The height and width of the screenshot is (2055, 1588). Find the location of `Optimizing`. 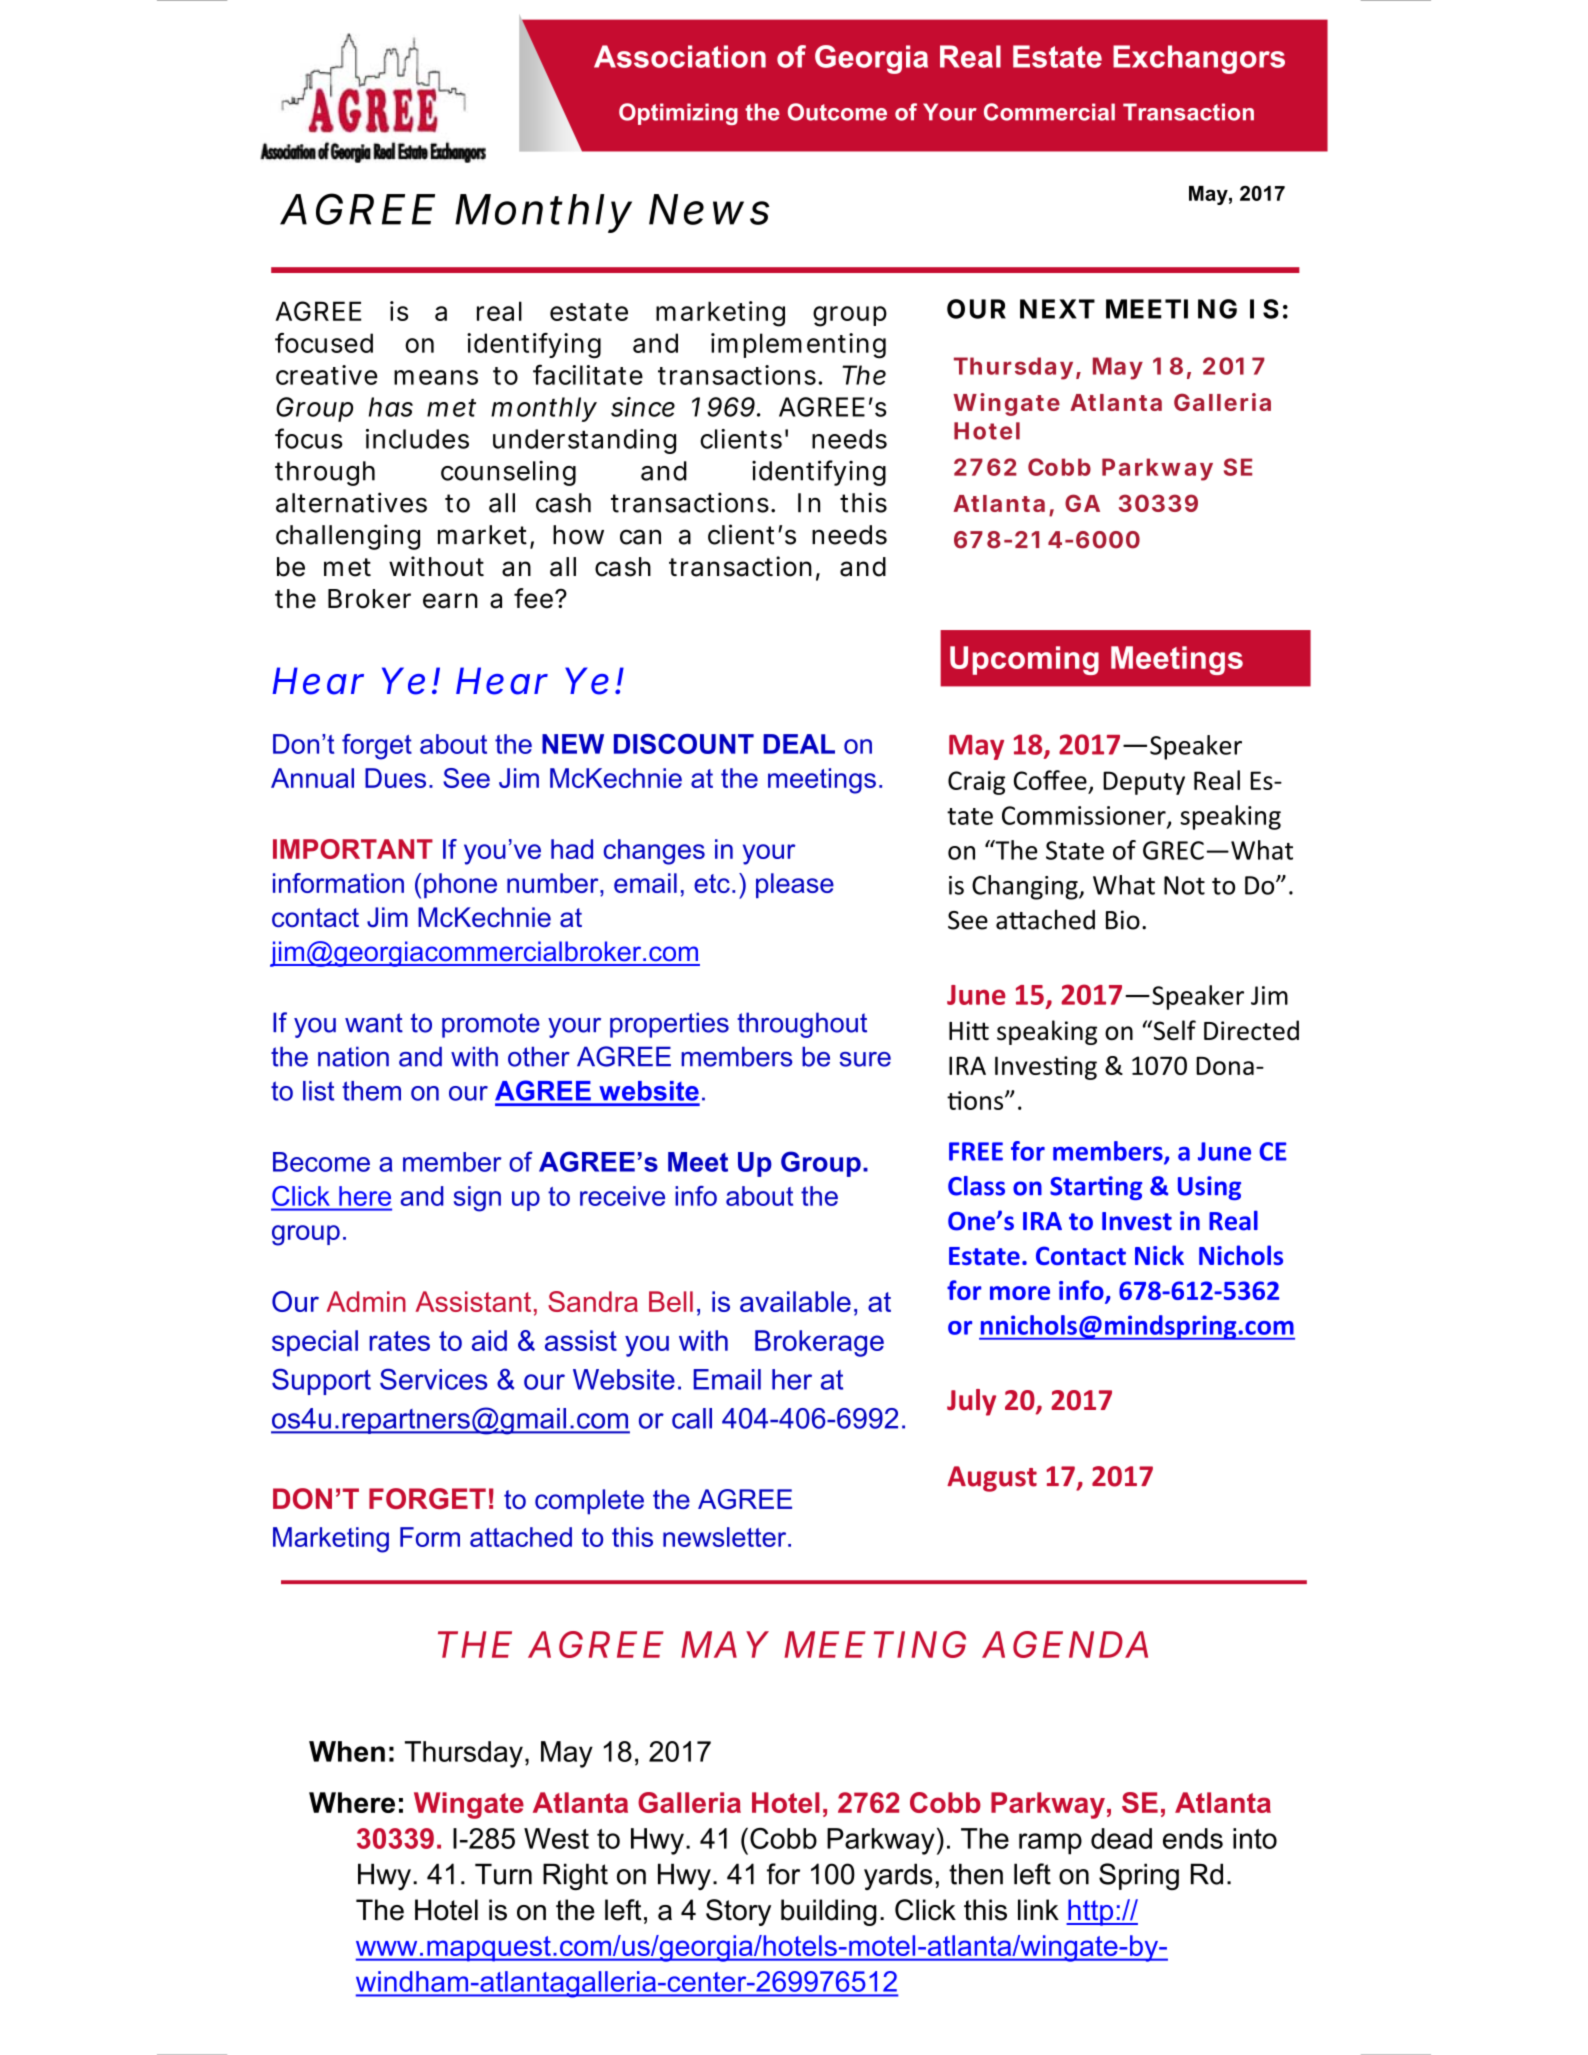

Optimizing is located at coordinates (678, 114).
